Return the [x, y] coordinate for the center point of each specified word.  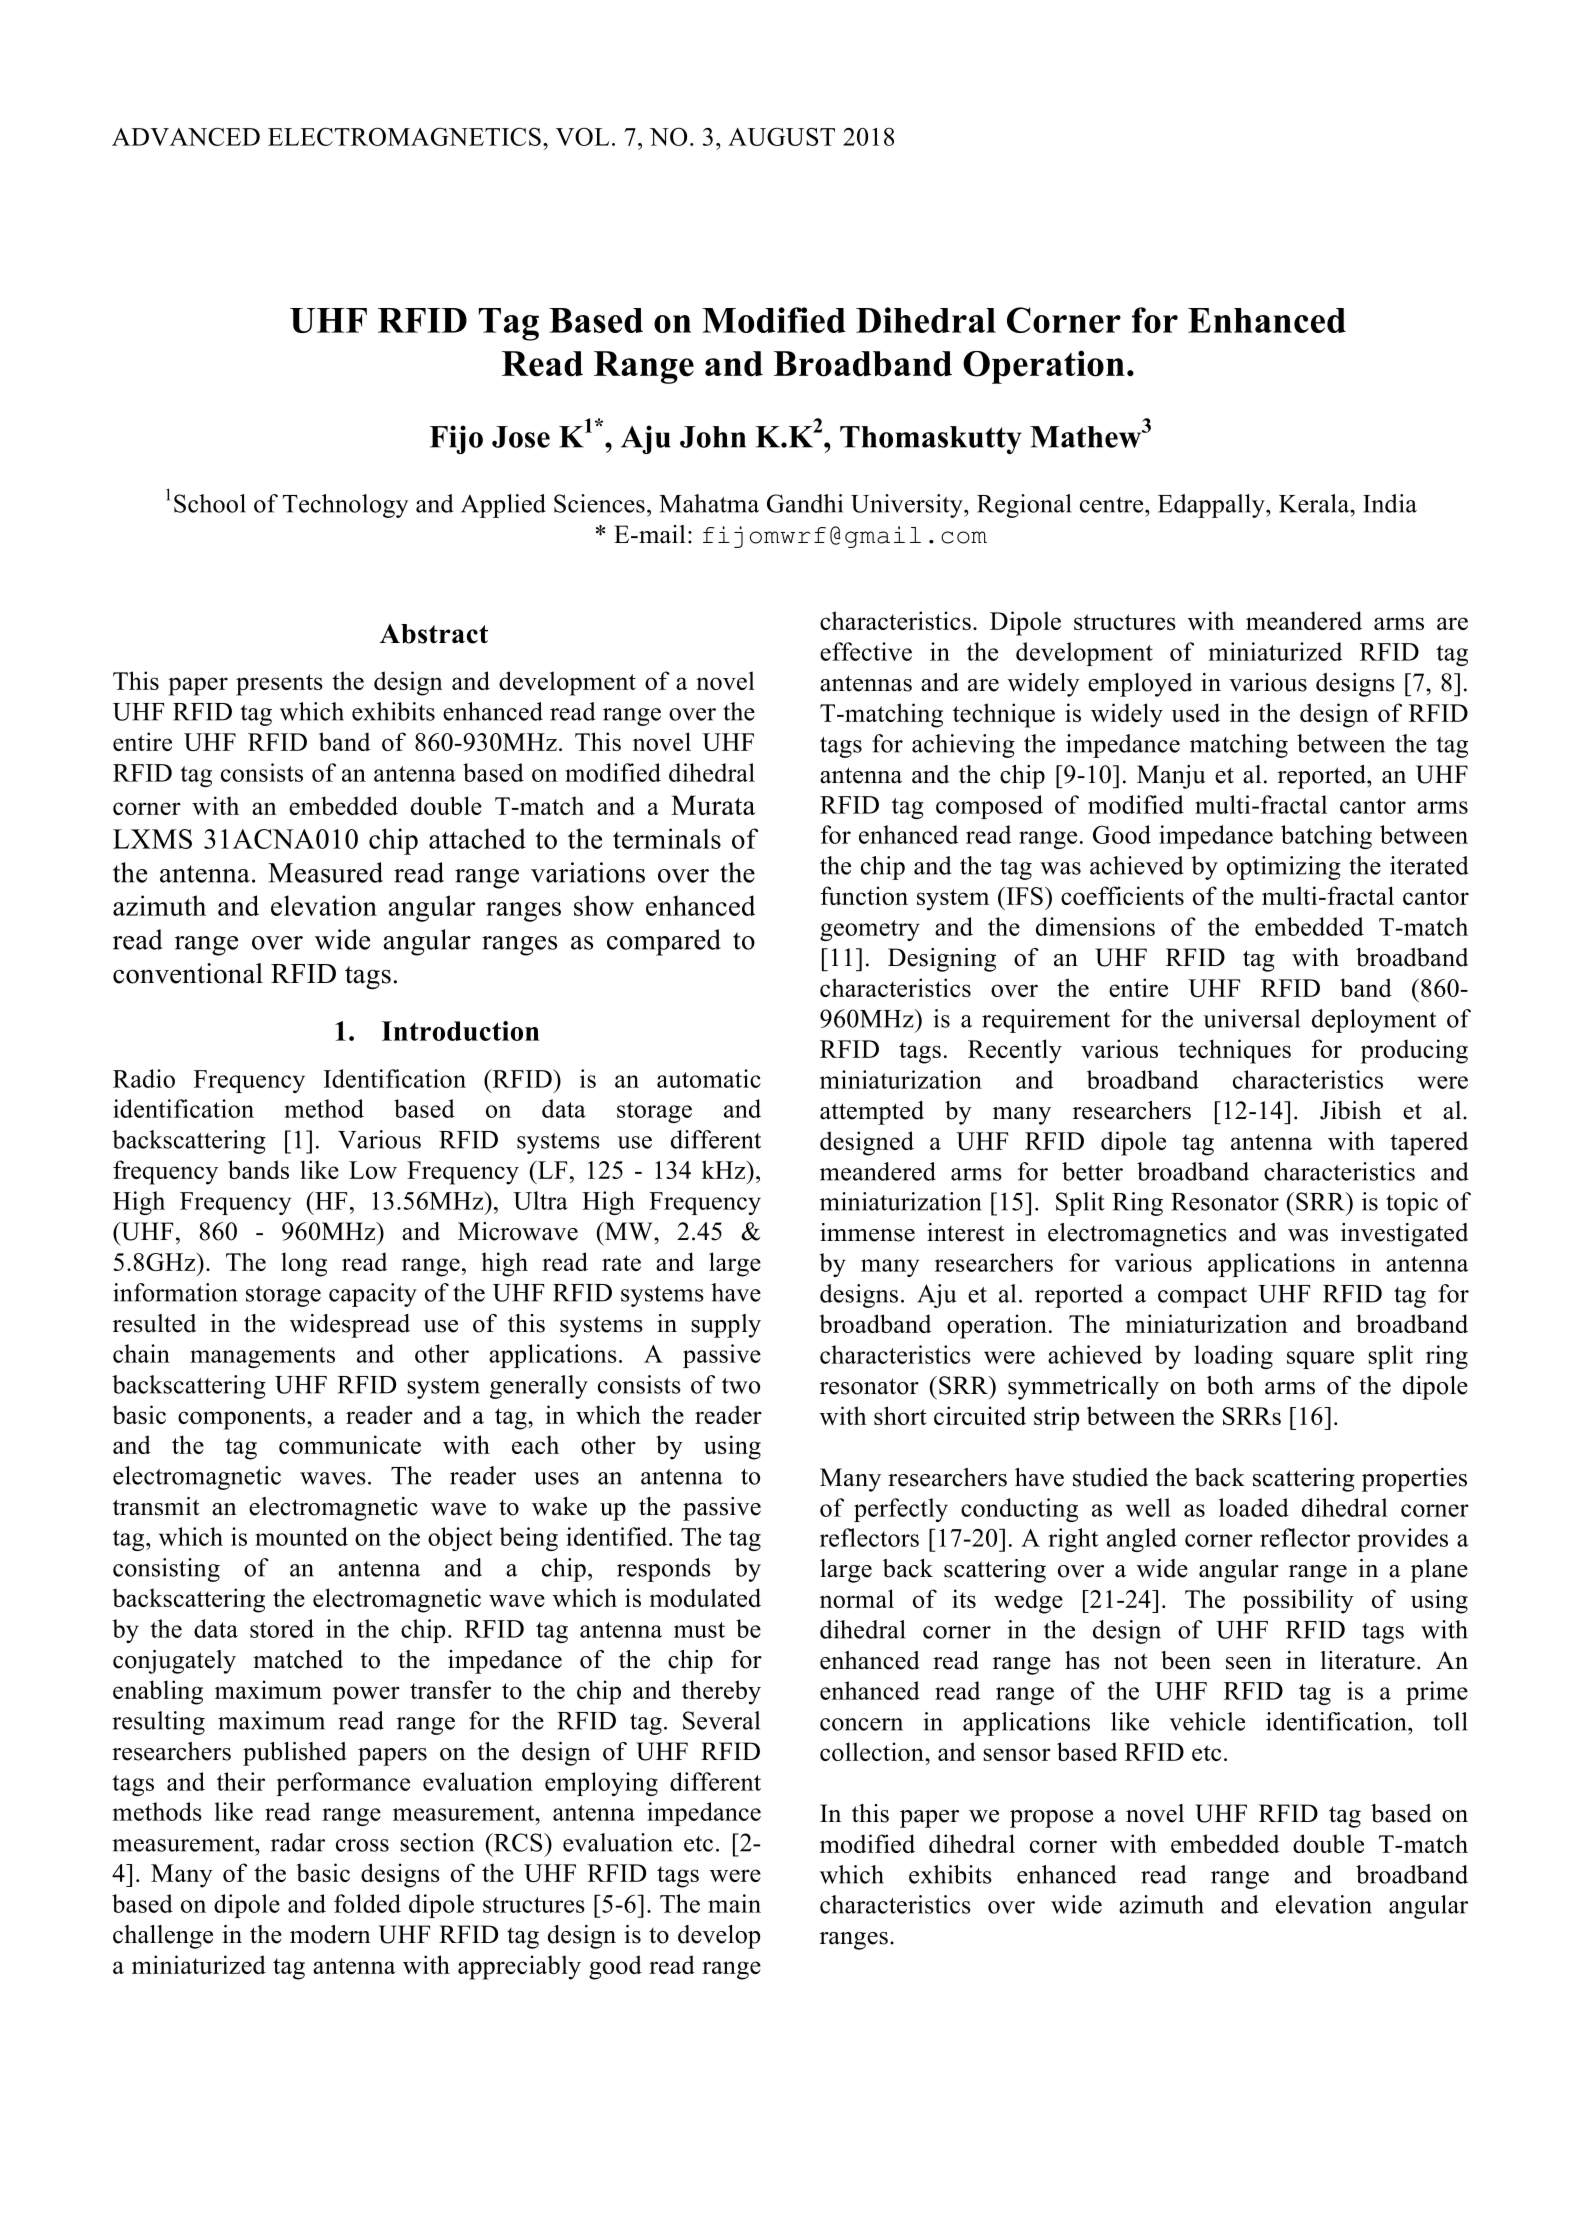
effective [866, 651]
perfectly [901, 1510]
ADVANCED [186, 136]
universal [1251, 1018]
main [734, 1903]
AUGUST [781, 136]
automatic [709, 1078]
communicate [350, 1444]
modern [330, 1934]
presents [279, 685]
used [1195, 712]
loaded [1254, 1507]
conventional [188, 973]
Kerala [1315, 503]
